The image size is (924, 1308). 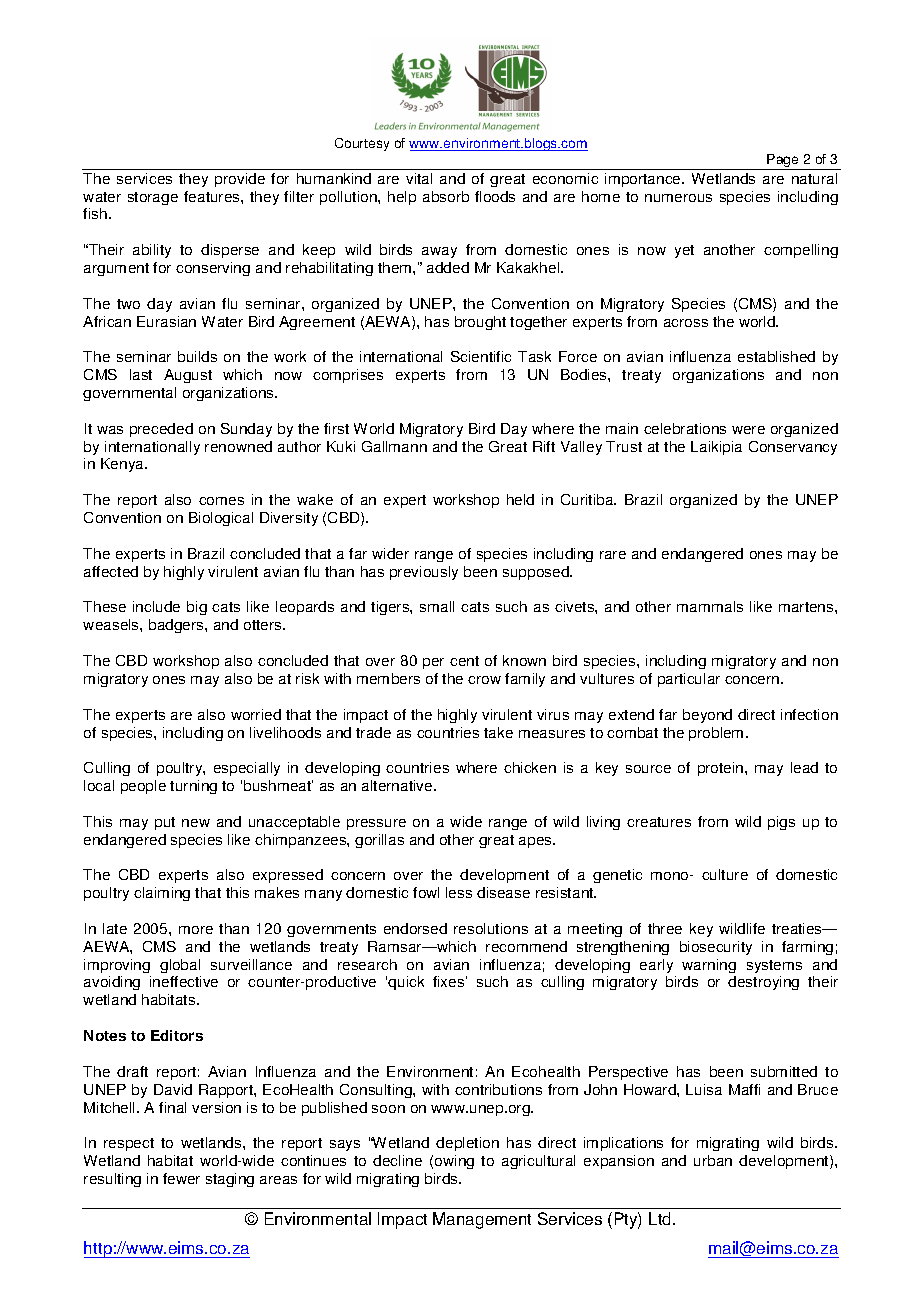 What do you see at coordinates (544, 446) in the screenshot?
I see `Rift` at bounding box center [544, 446].
